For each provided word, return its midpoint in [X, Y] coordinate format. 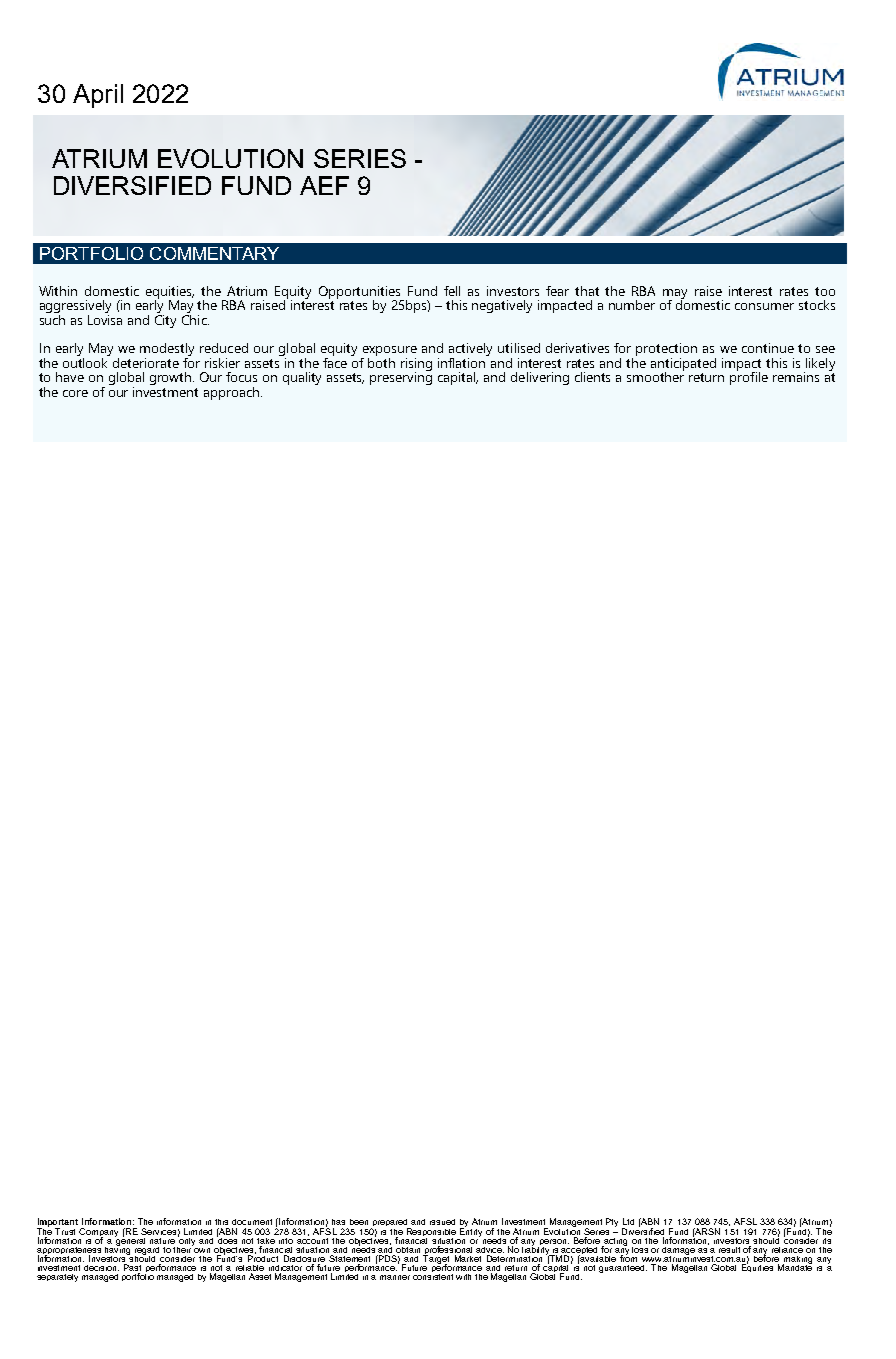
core [75, 393]
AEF [324, 185]
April [98, 96]
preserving [401, 377]
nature [162, 1241]
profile [749, 377]
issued [442, 1222]
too [825, 291]
